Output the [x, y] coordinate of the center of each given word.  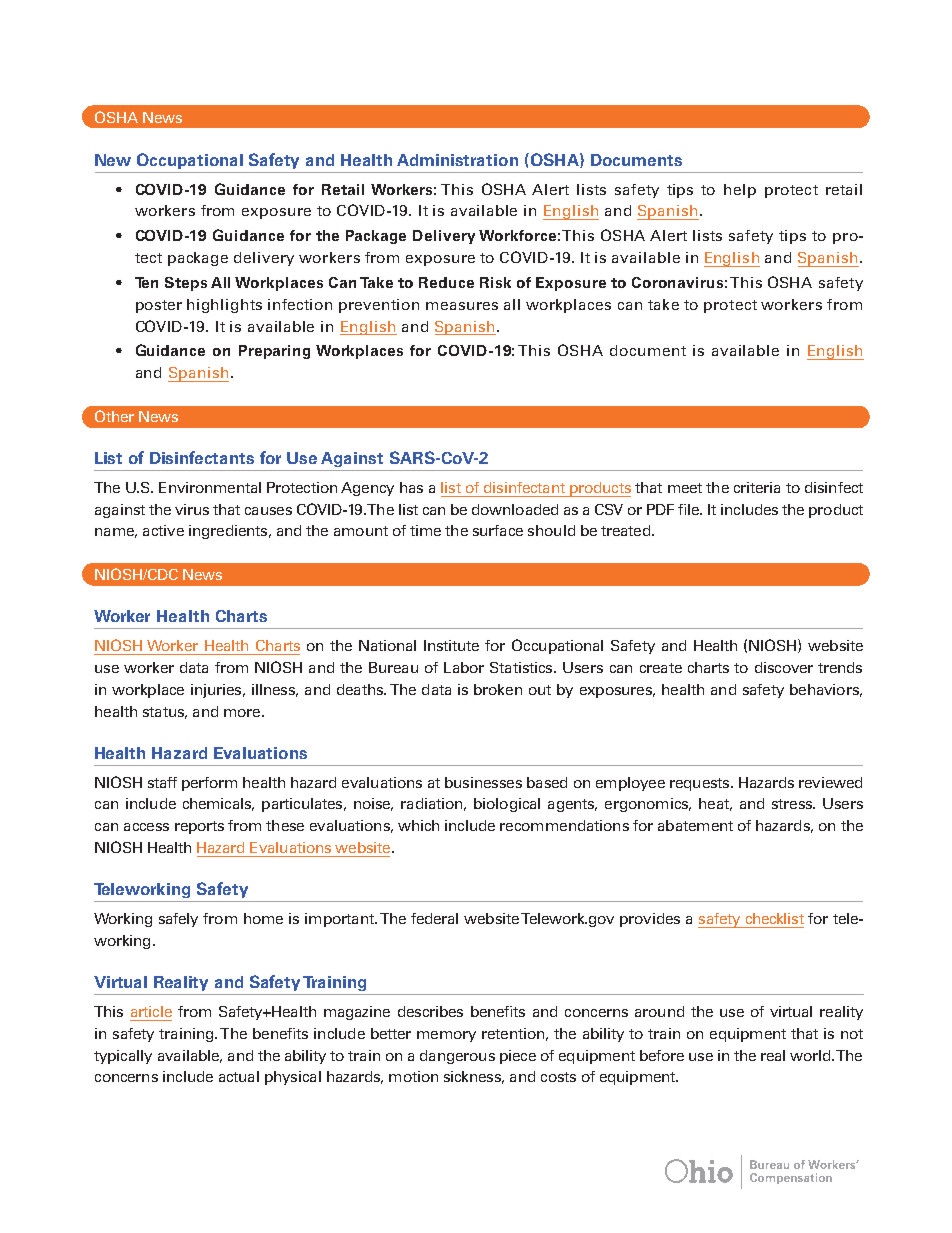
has [411, 487]
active [163, 530]
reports [199, 827]
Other [114, 416]
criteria [757, 487]
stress [793, 804]
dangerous [457, 1057]
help [740, 191]
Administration [457, 160]
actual [239, 1076]
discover [784, 667]
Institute [451, 645]
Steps [186, 284]
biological [507, 805]
